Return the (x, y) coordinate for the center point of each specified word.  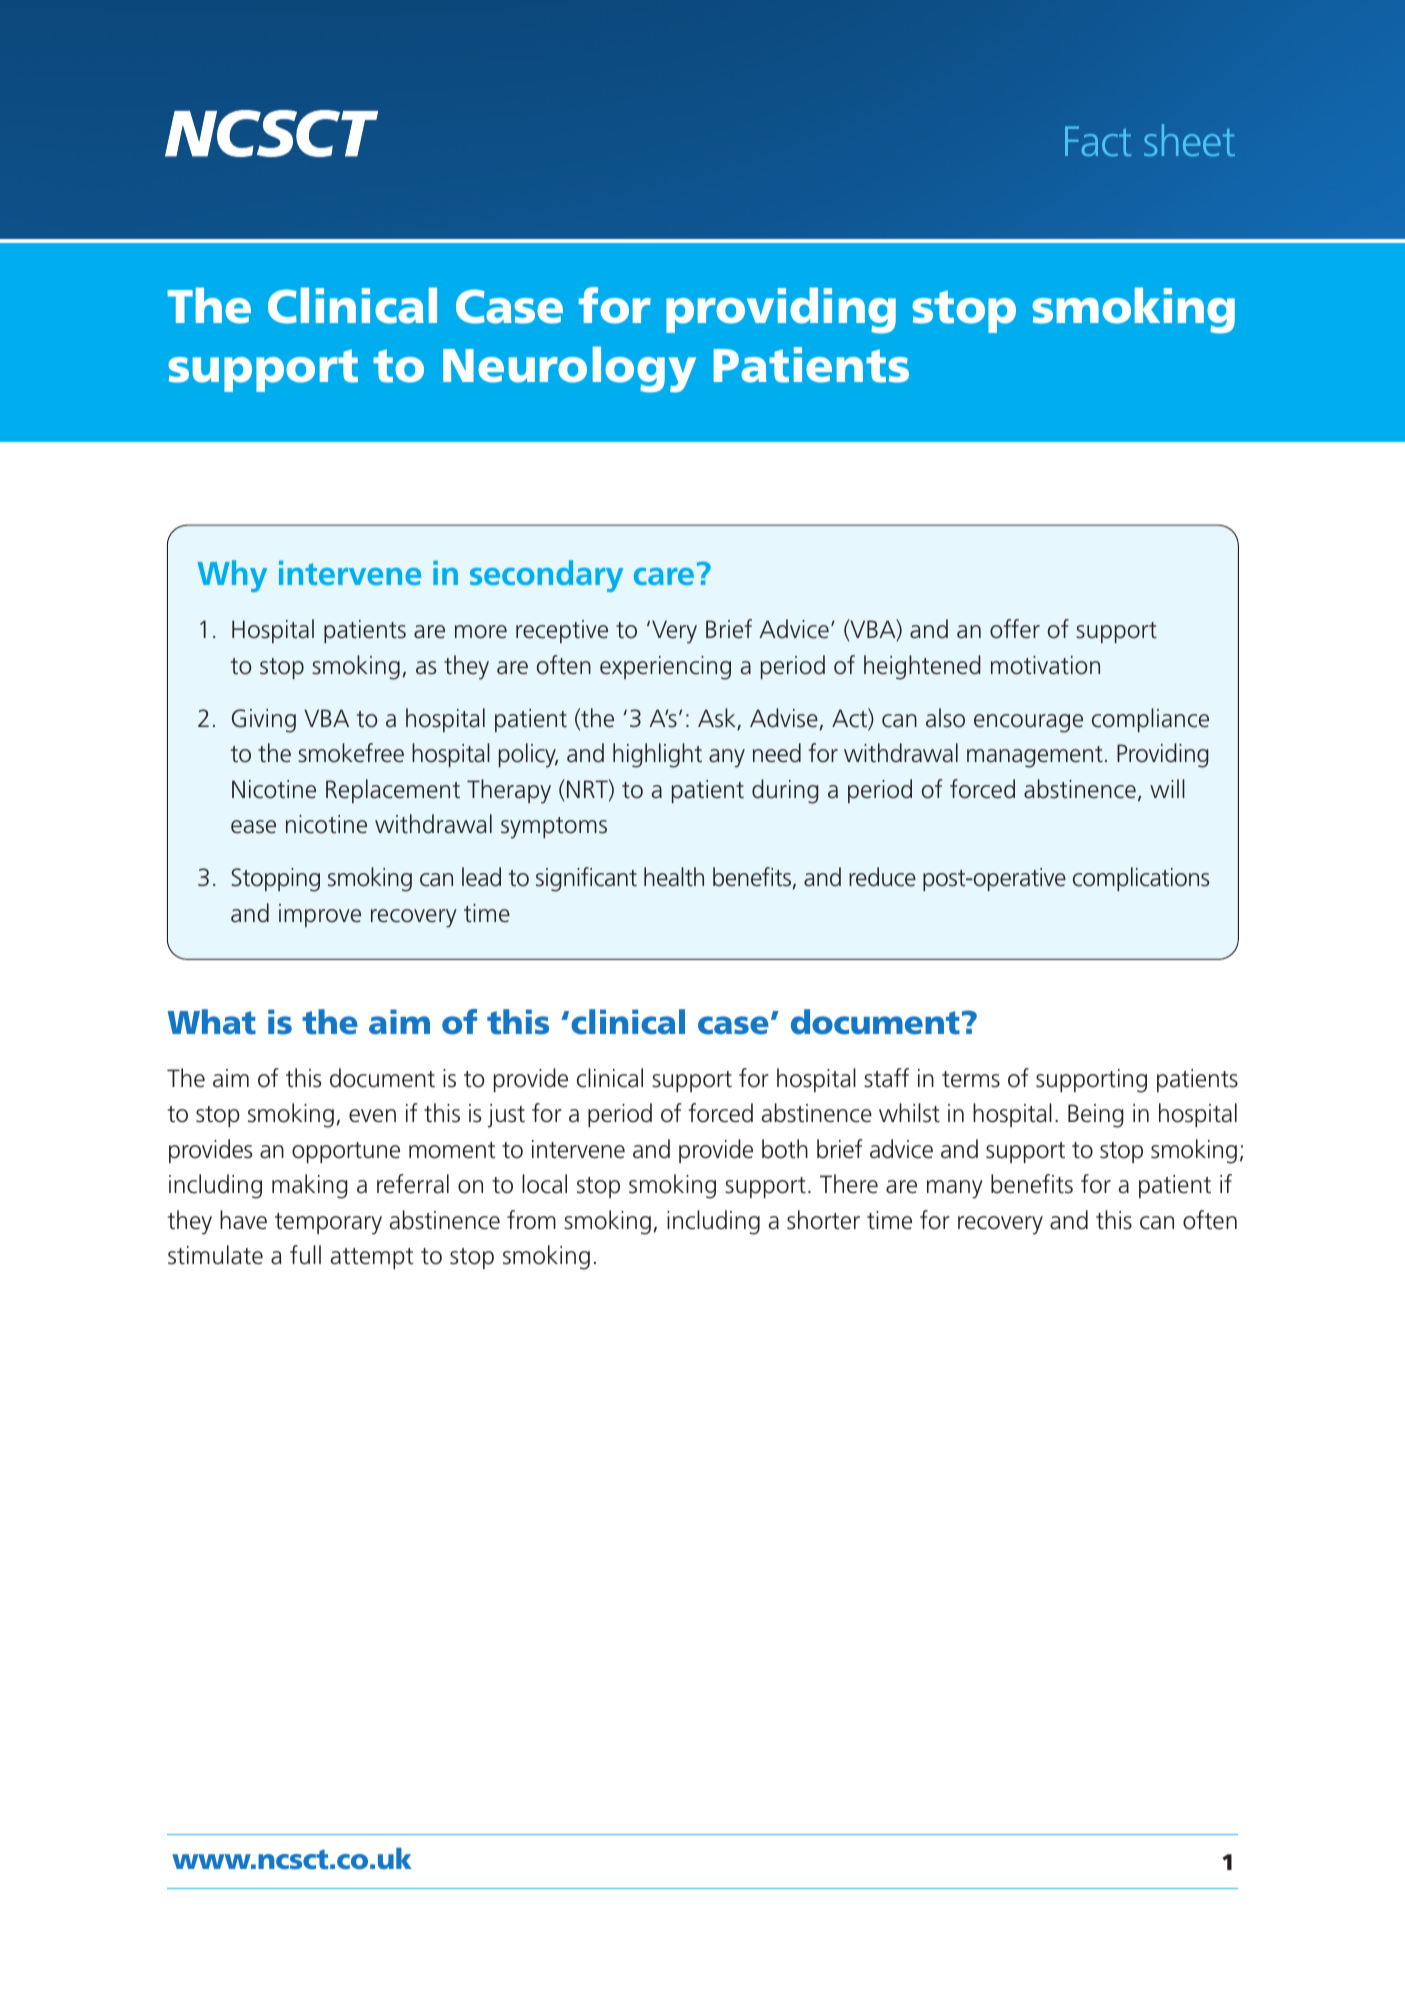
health (674, 877)
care (664, 576)
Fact (1098, 141)
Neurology (569, 369)
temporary (328, 1224)
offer (1015, 629)
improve (320, 915)
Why (232, 576)
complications (1141, 879)
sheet (1189, 140)
